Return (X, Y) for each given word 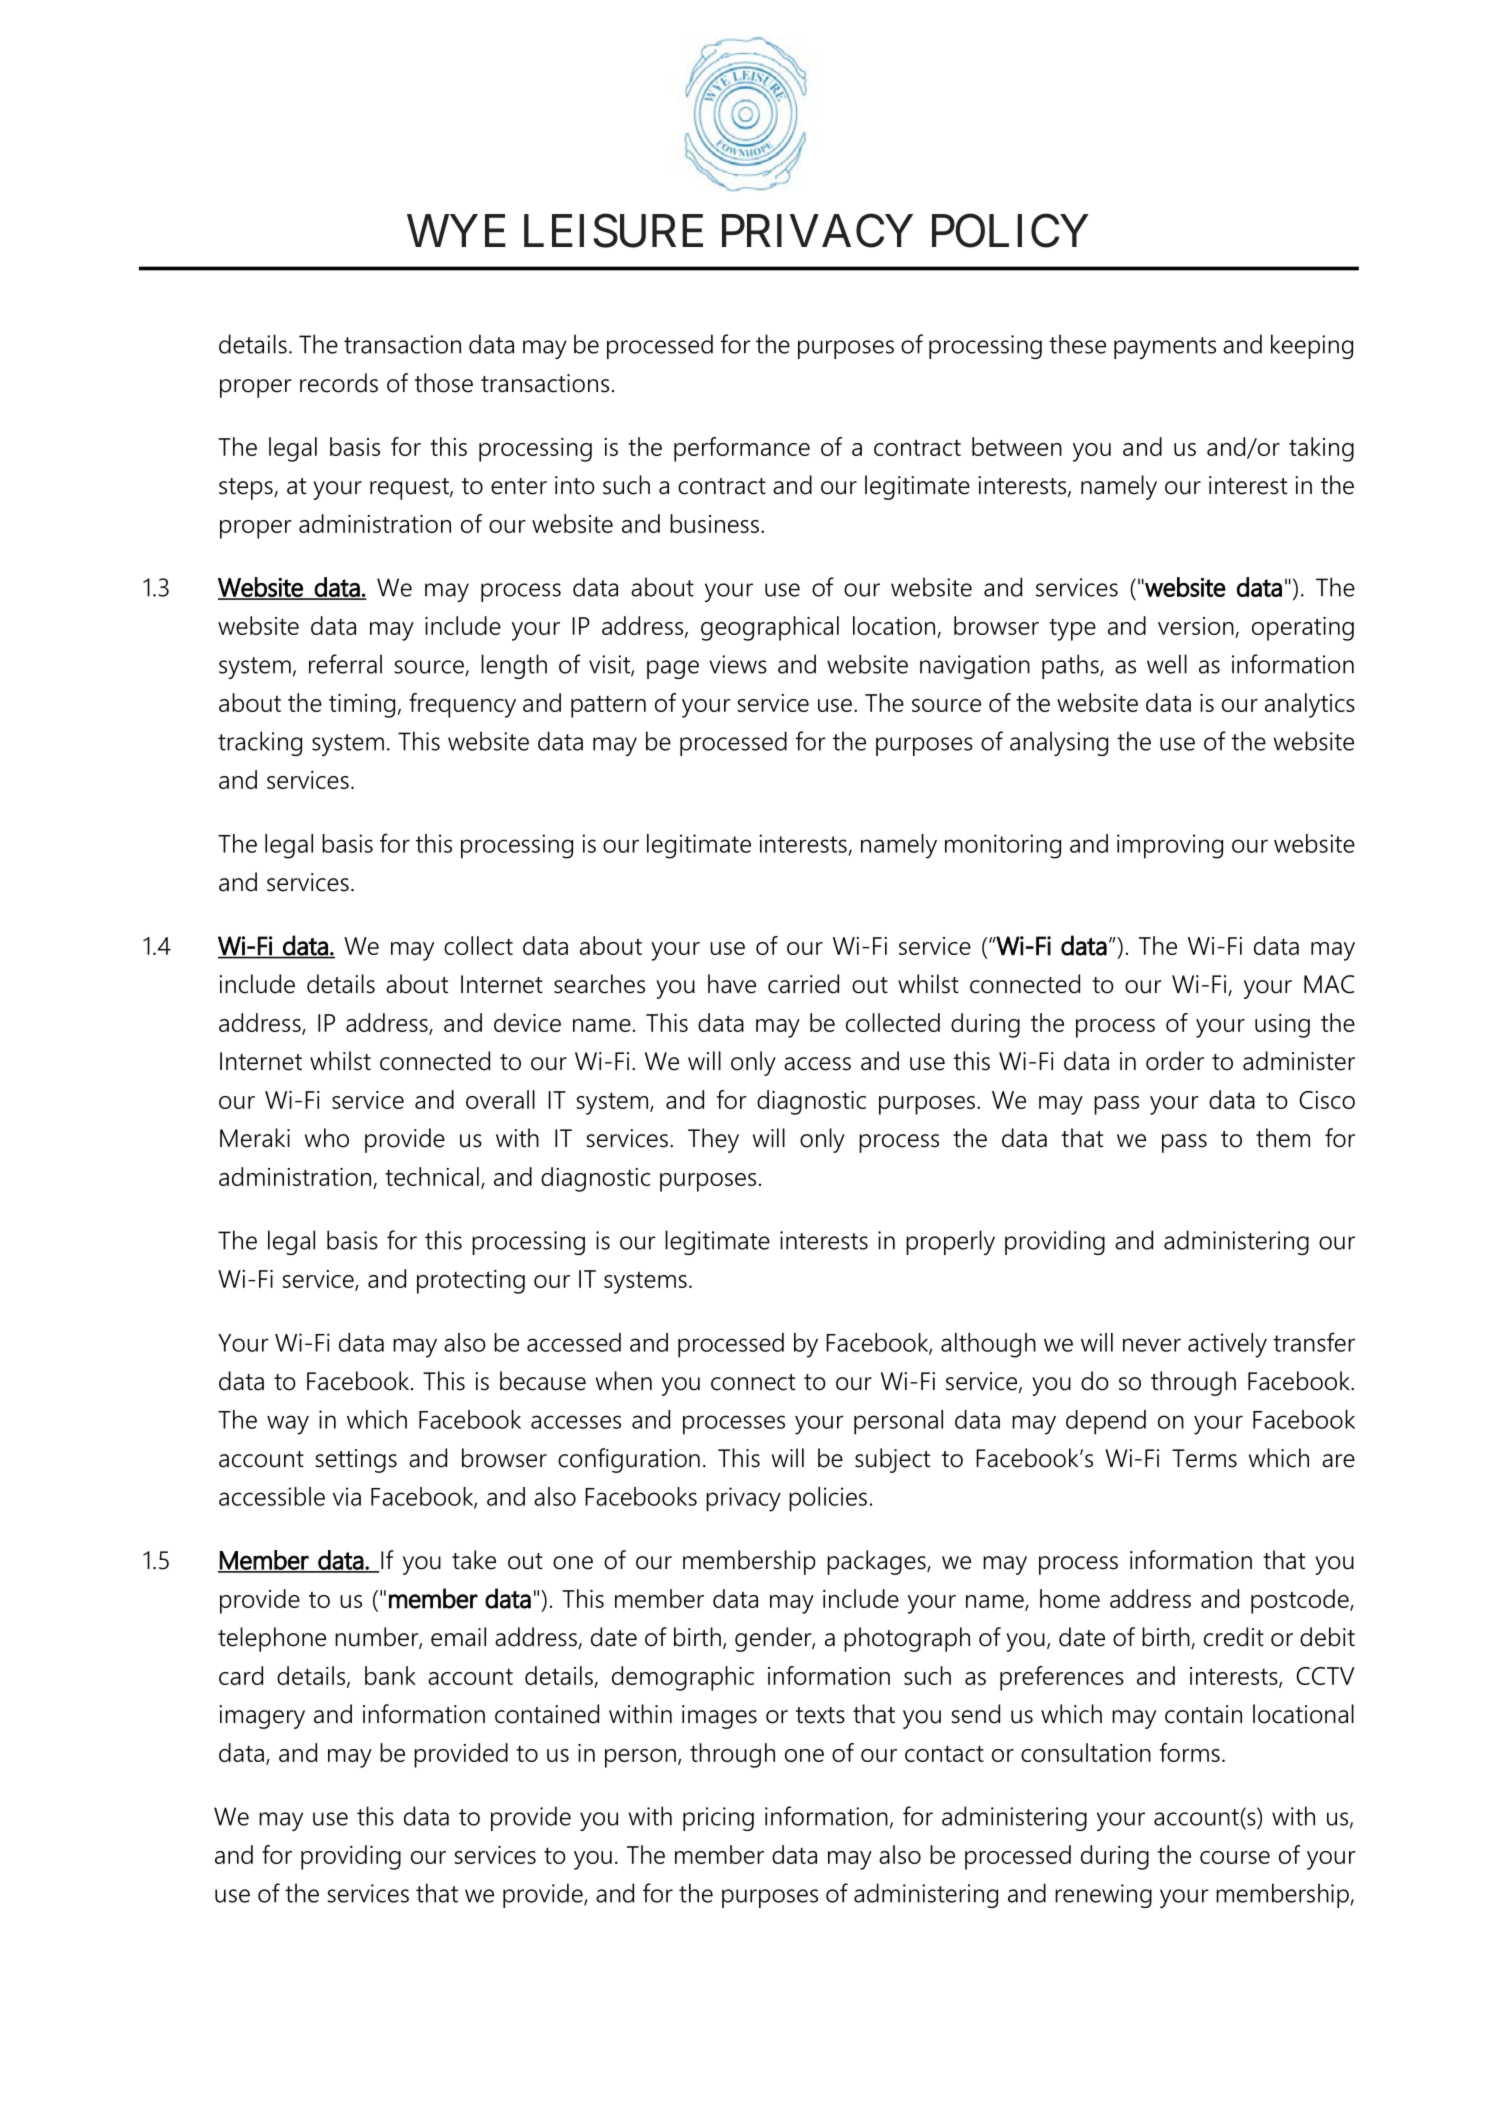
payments (1165, 348)
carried (803, 984)
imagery (262, 1717)
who (327, 1138)
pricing (718, 1819)
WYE (456, 231)
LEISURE (613, 231)
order (1175, 1061)
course (1235, 1857)
